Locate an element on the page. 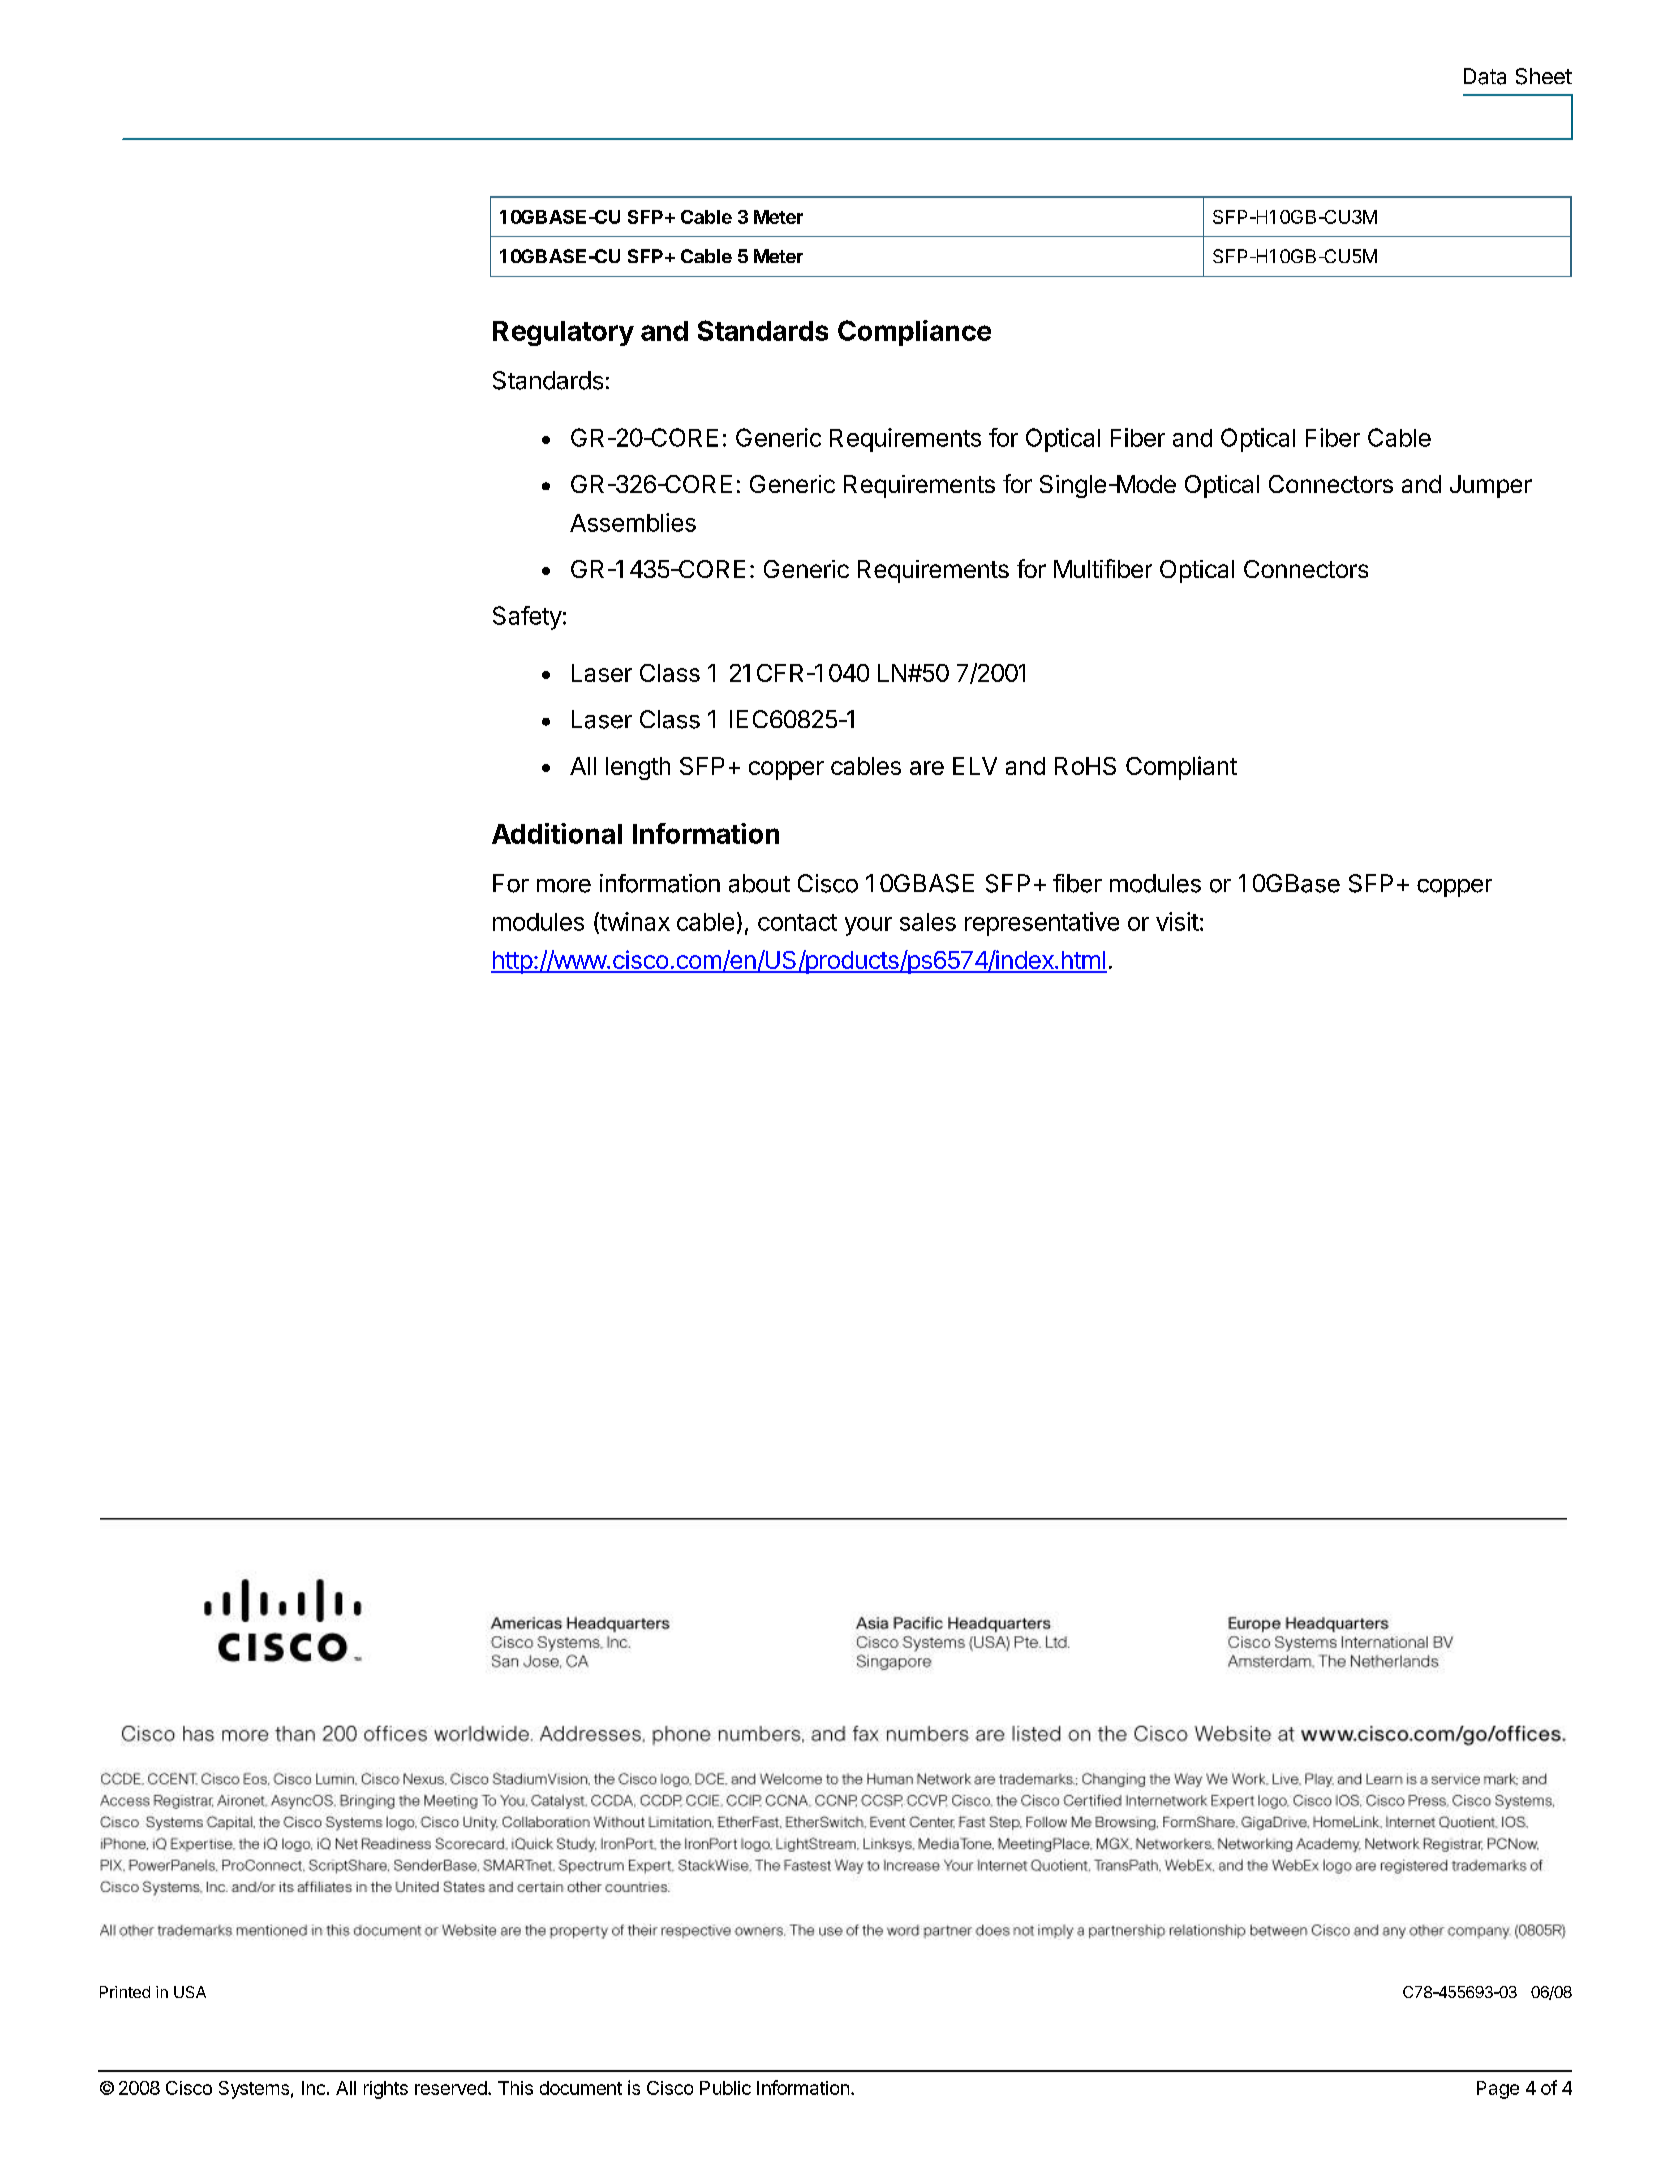  Regulatory is located at coordinates (563, 333).
